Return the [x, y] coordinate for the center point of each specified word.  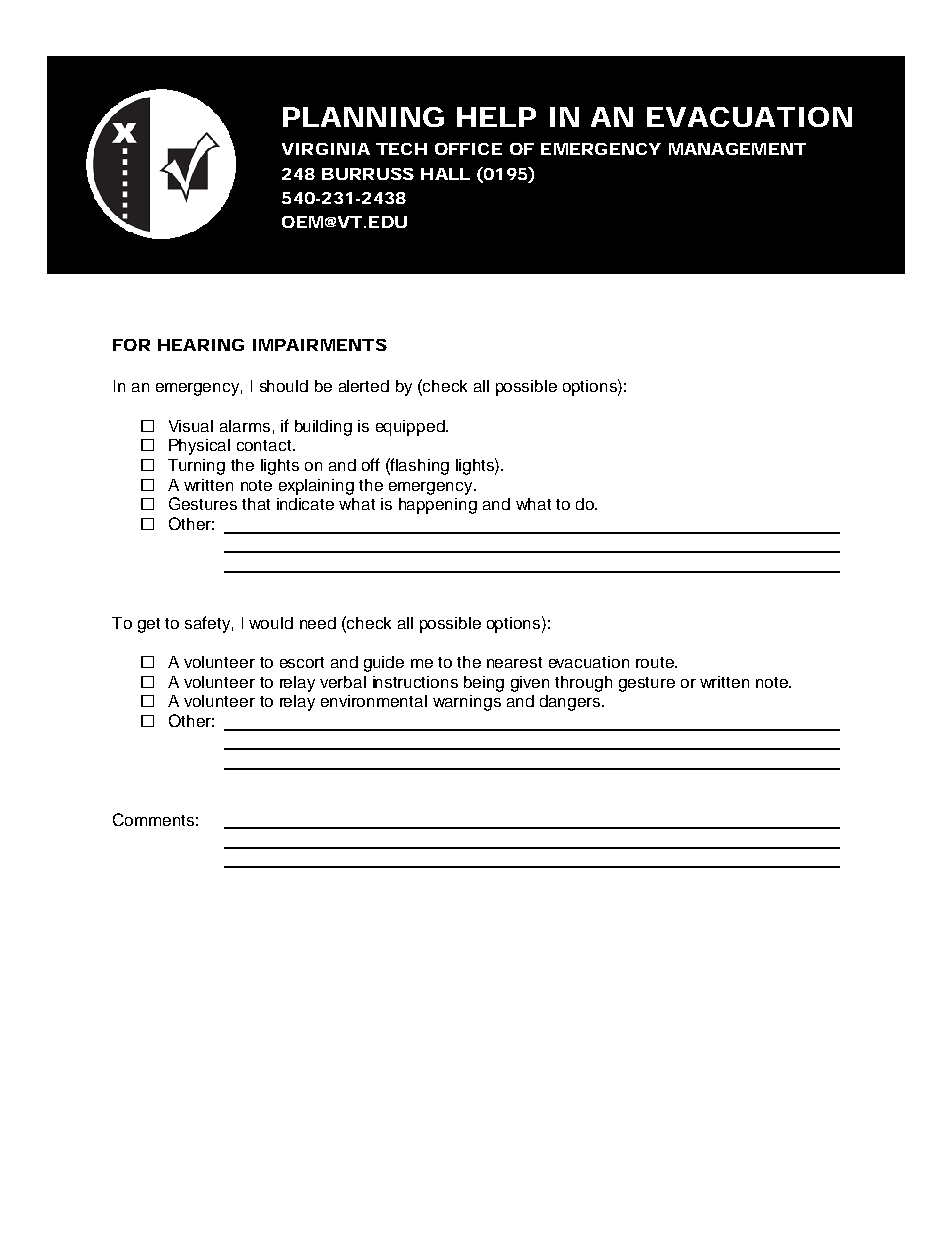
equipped [411, 428]
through [583, 684]
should [284, 386]
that [256, 504]
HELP [496, 117]
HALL [445, 174]
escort [302, 662]
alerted [364, 386]
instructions [415, 682]
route [656, 662]
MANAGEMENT [737, 149]
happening [438, 506]
